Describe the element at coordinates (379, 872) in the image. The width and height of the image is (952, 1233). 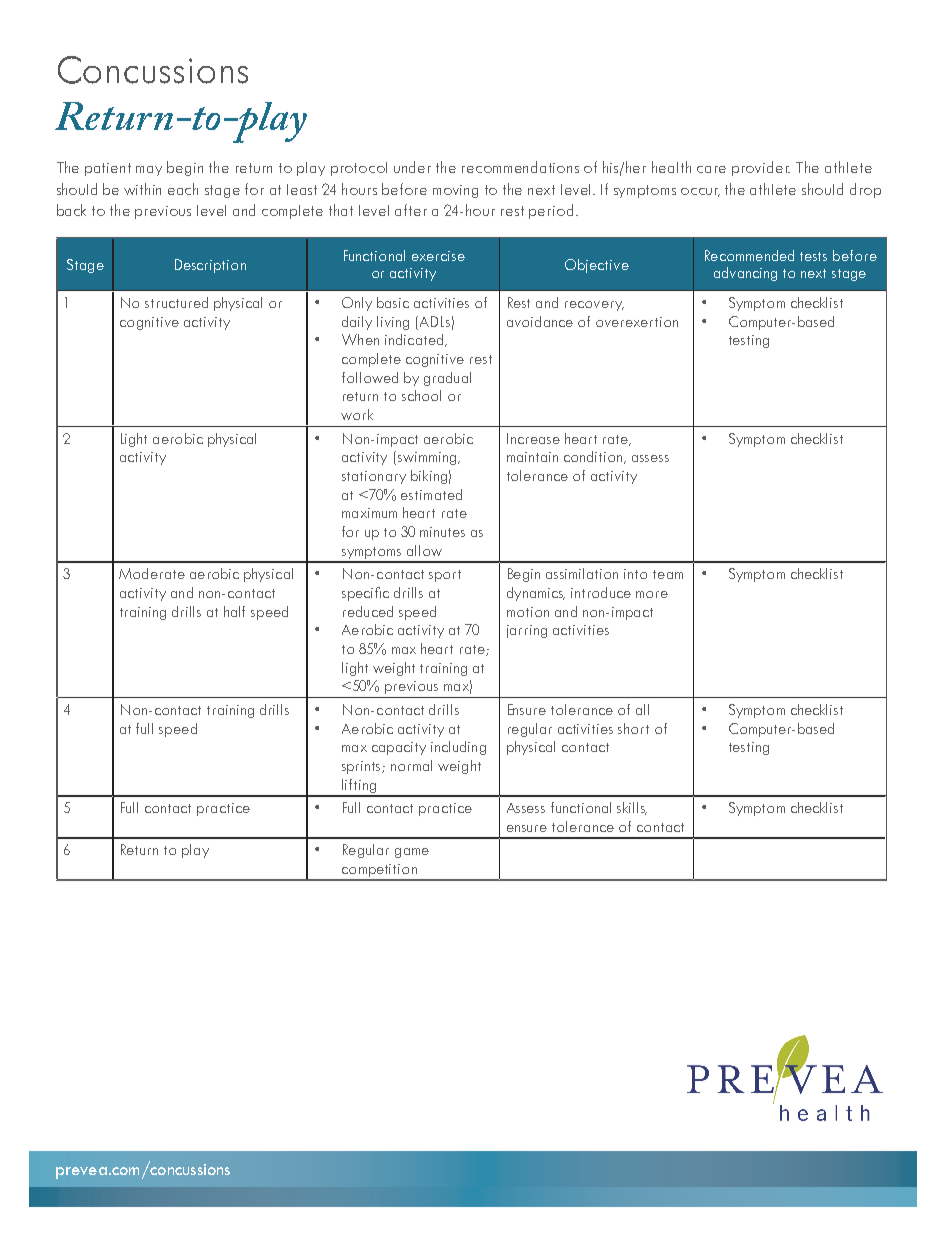
I see `competition` at that location.
